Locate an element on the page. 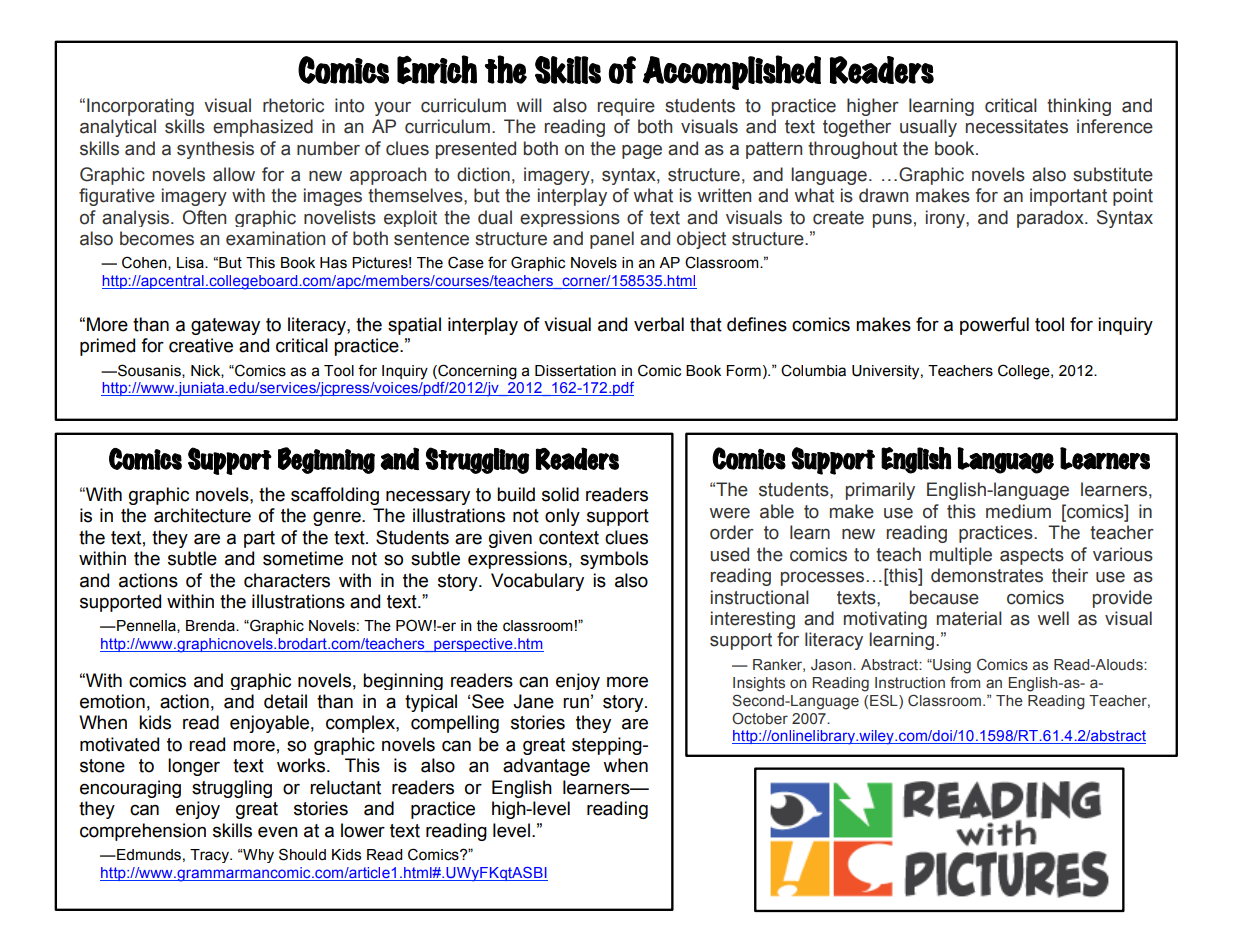  medium is located at coordinates (1018, 511).
